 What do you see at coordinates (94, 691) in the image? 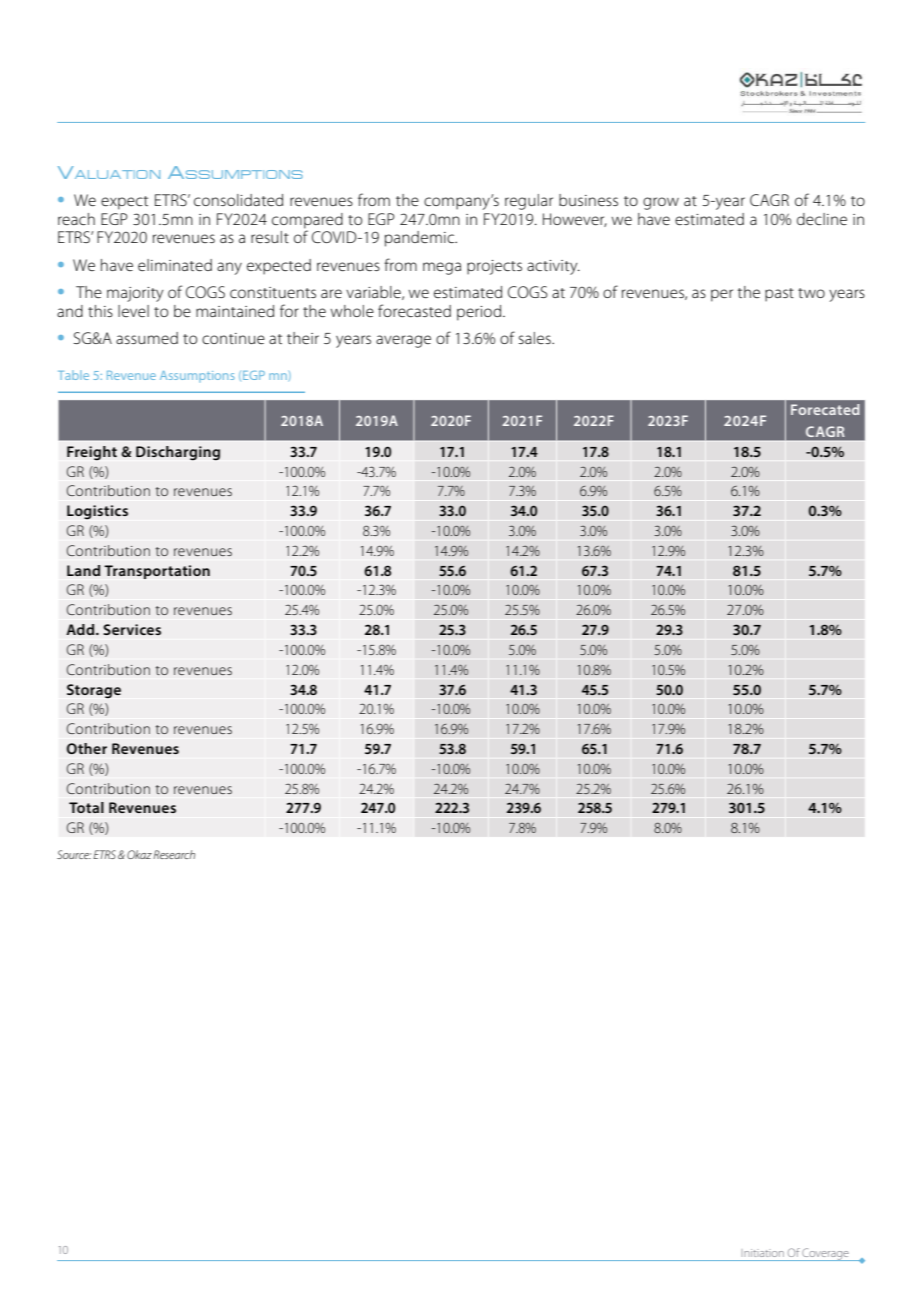
I see `Storage` at bounding box center [94, 691].
